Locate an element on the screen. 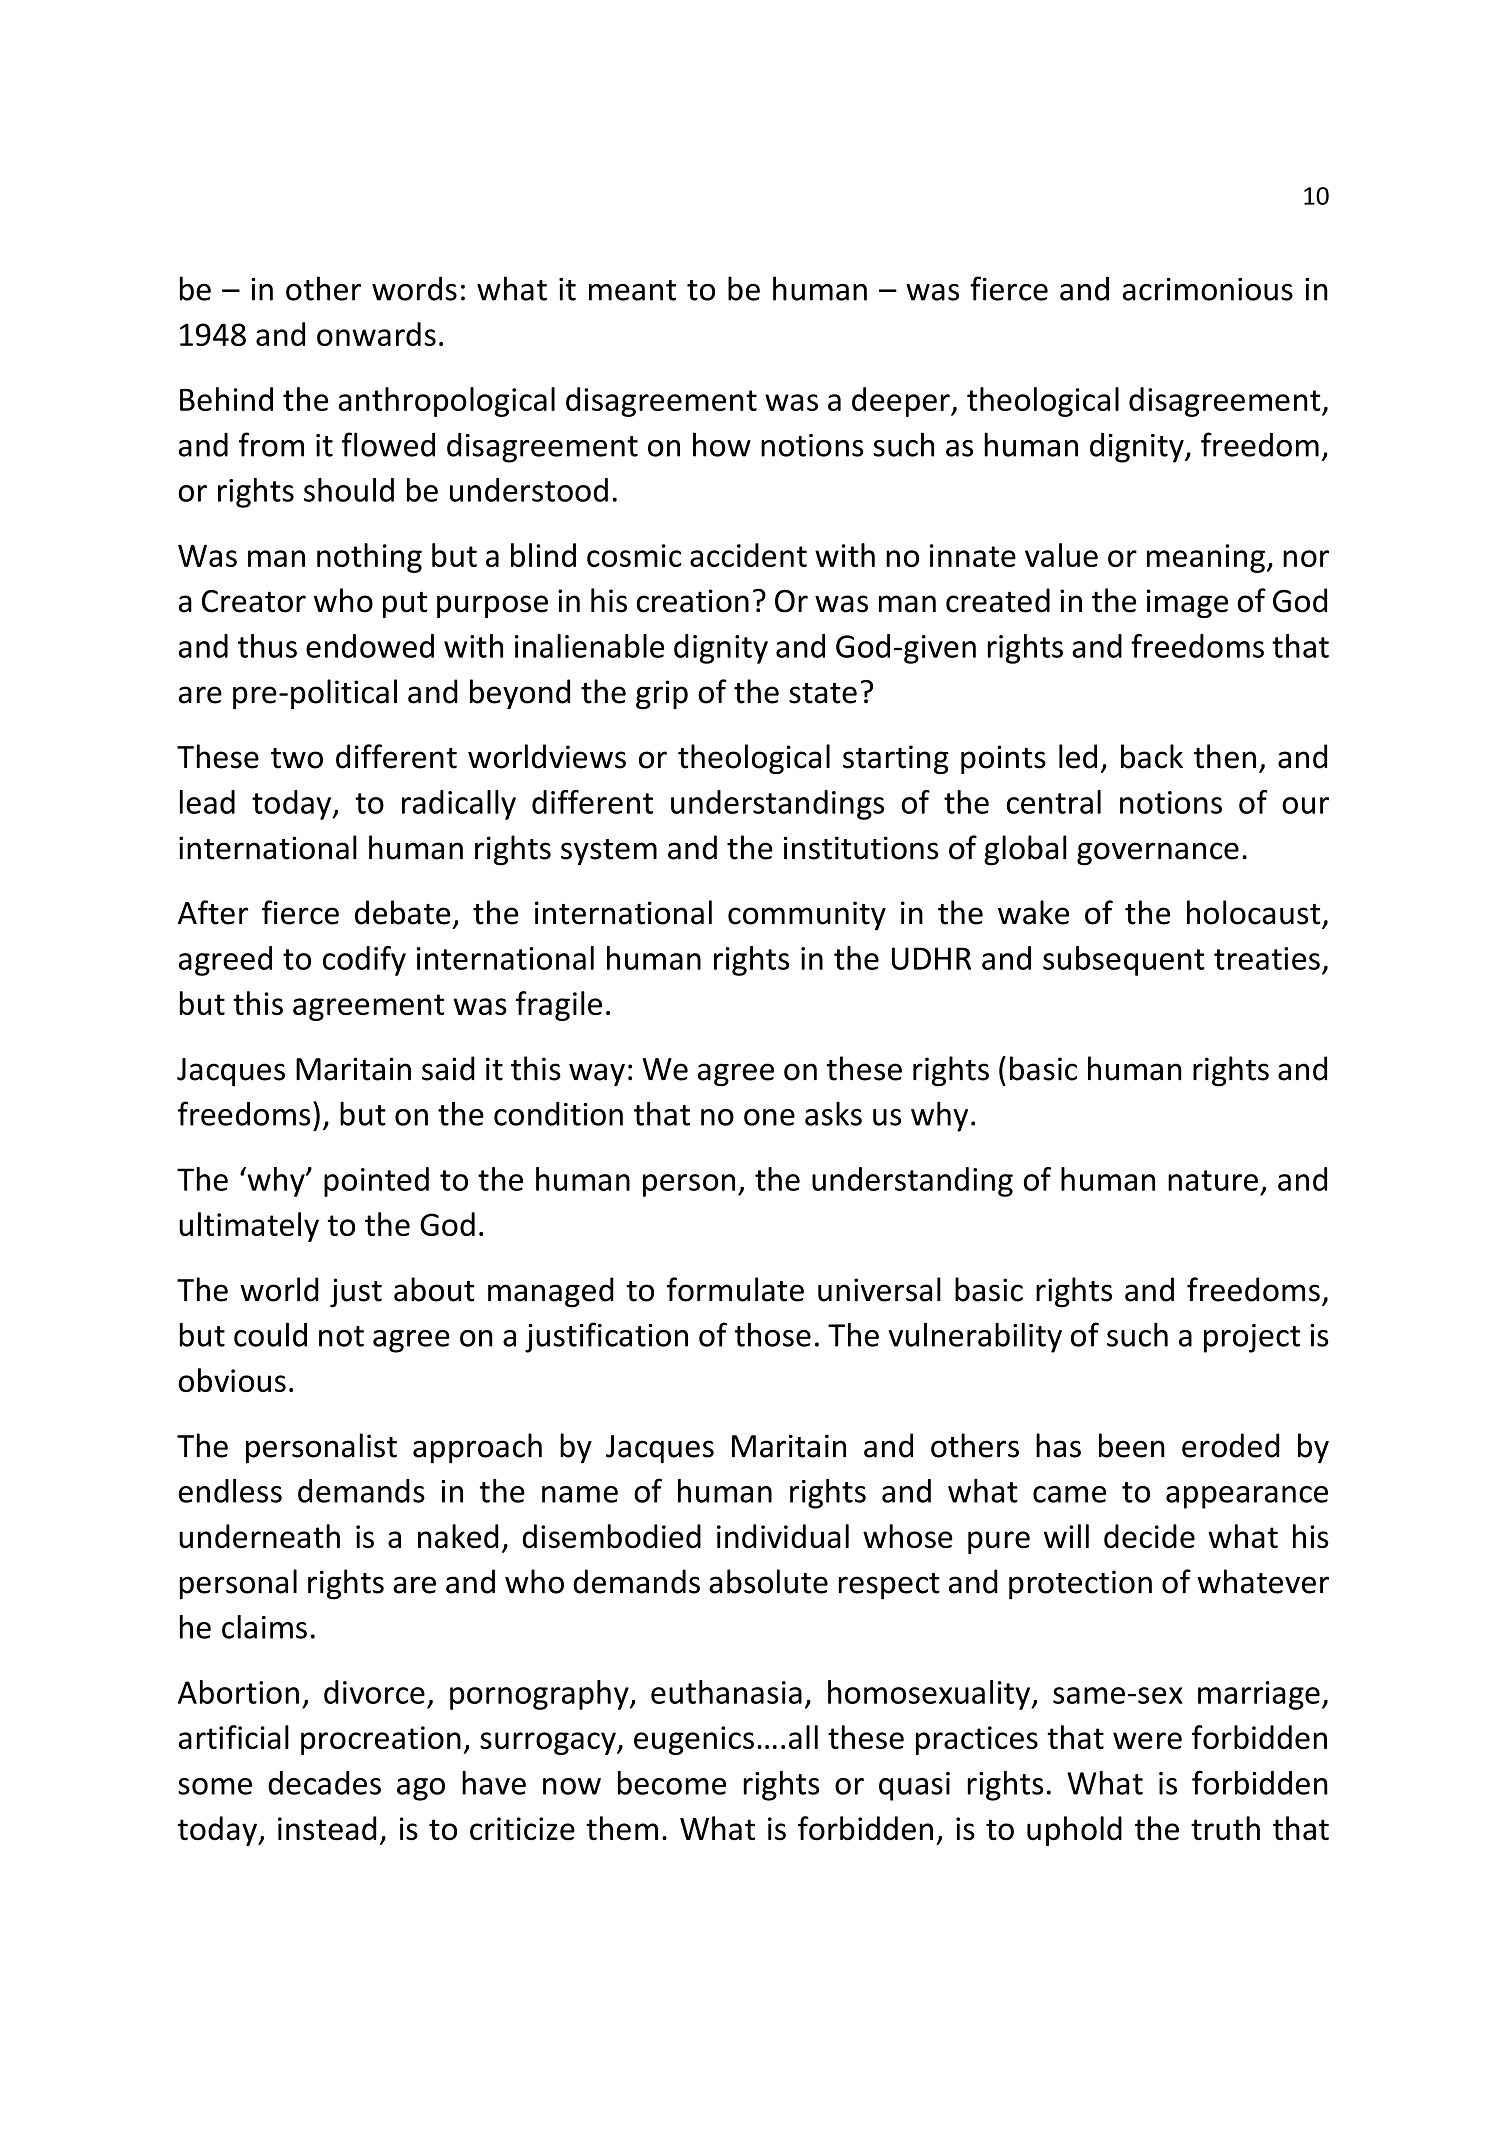  become is located at coordinates (672, 1783).
